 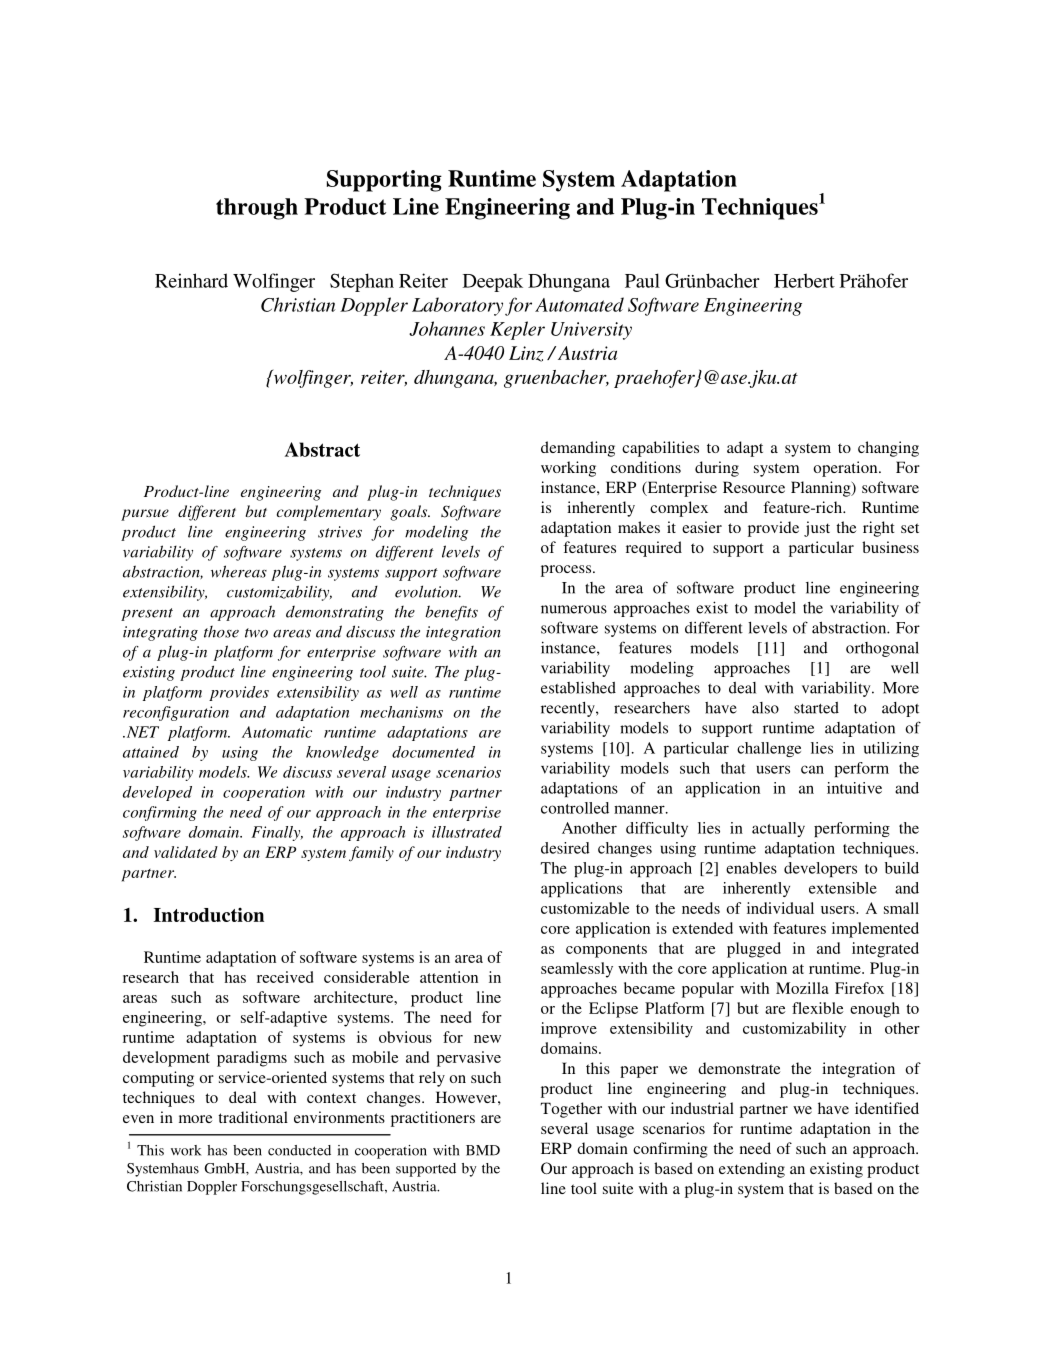 I want to click on extending, so click(x=752, y=1170).
